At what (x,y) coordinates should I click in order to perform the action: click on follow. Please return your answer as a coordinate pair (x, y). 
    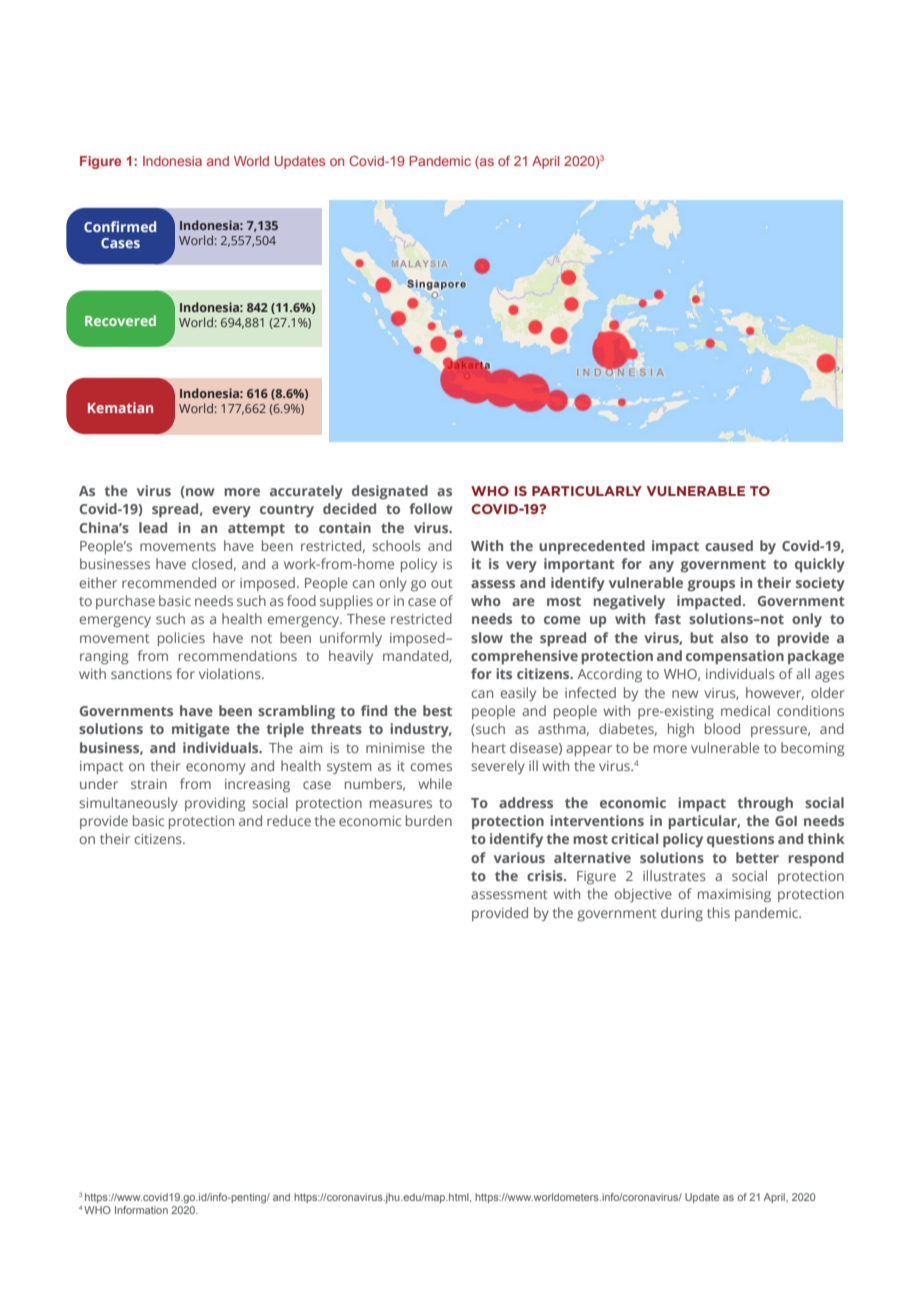
    Looking at the image, I should click on (431, 508).
